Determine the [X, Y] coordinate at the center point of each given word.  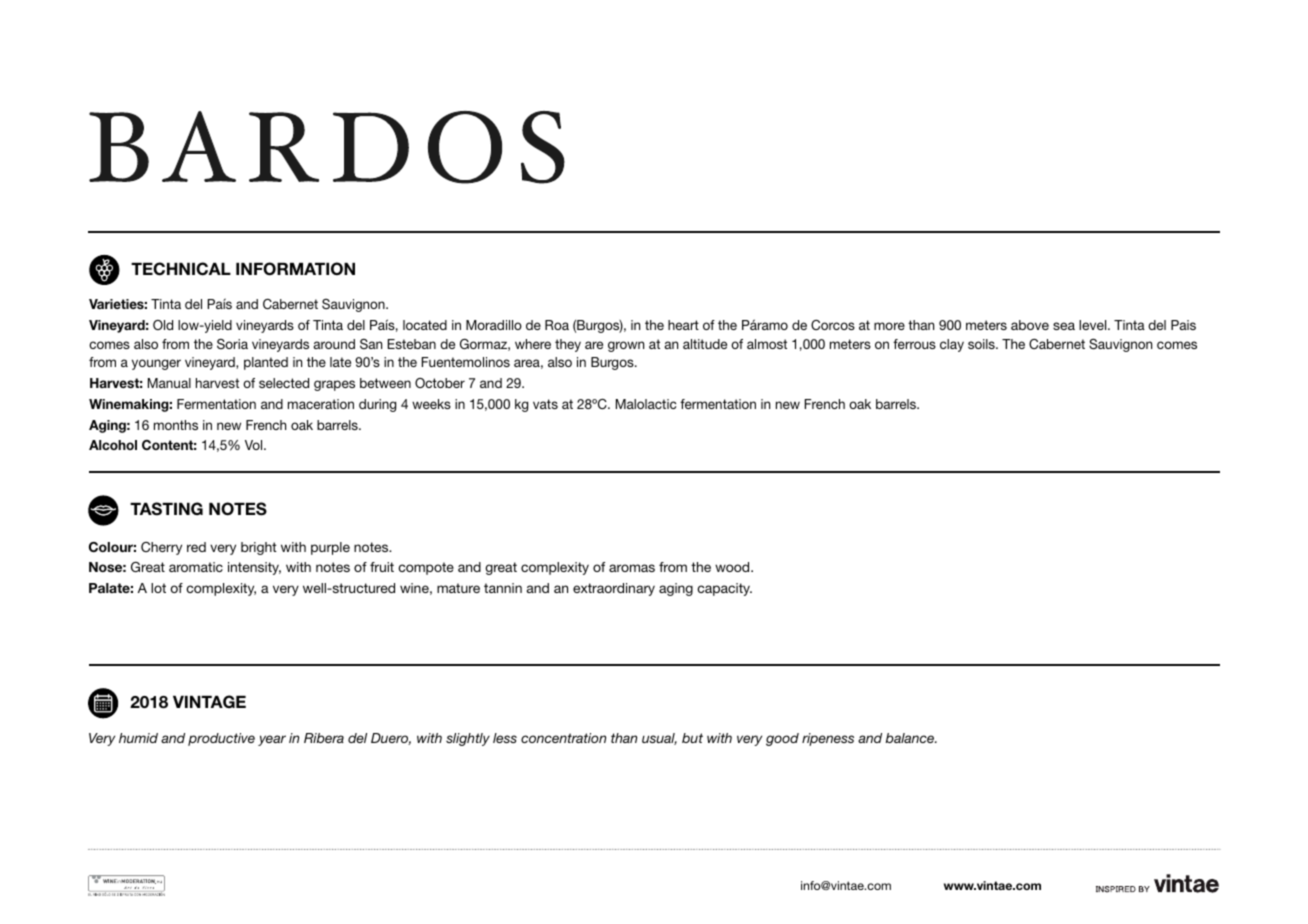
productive [221, 739]
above [1030, 325]
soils [982, 344]
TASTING [166, 509]
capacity [724, 589]
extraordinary [614, 589]
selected [284, 383]
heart [683, 325]
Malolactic [646, 404]
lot [158, 588]
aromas [632, 568]
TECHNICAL [181, 269]
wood [733, 567]
